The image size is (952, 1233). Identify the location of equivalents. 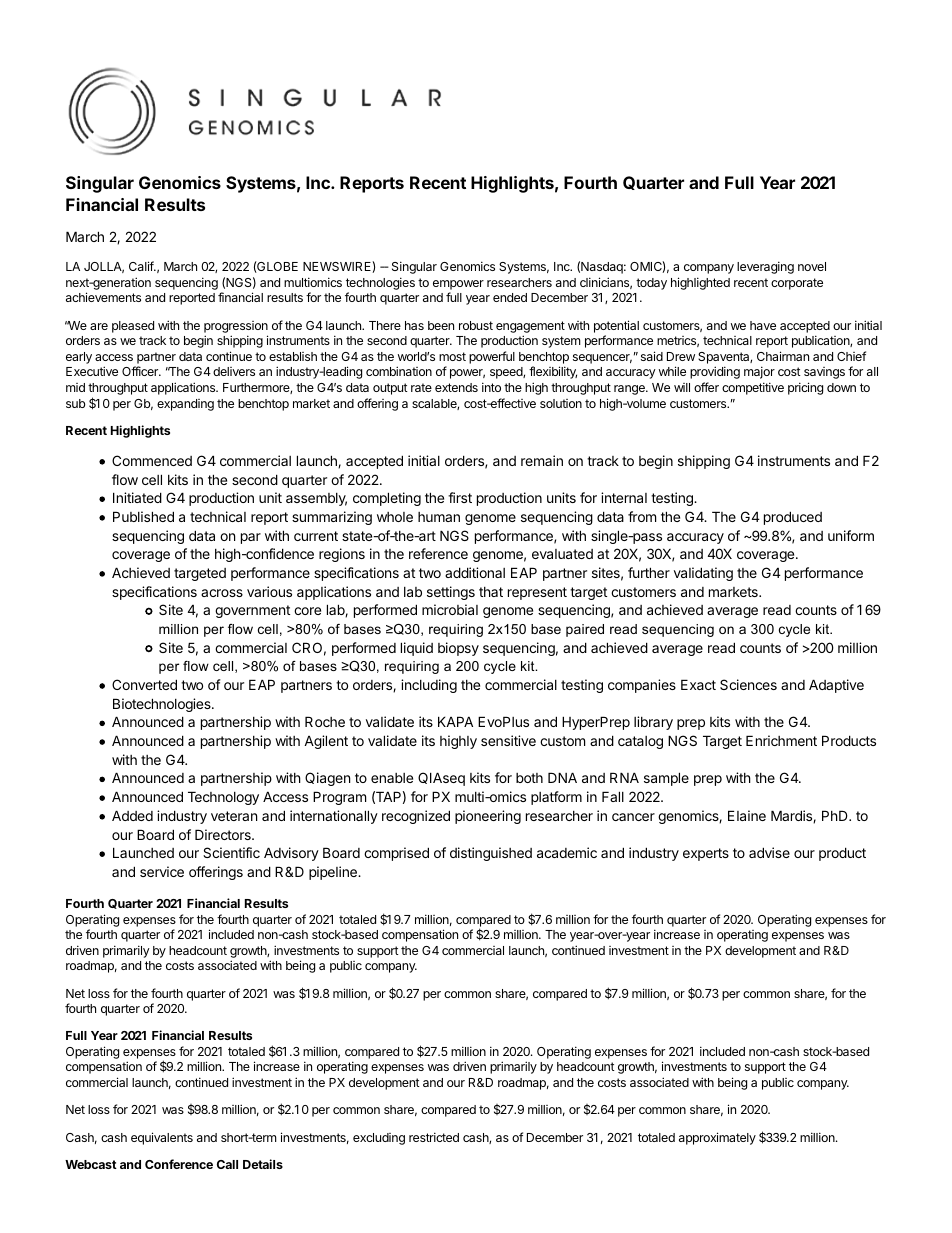
(162, 1138).
